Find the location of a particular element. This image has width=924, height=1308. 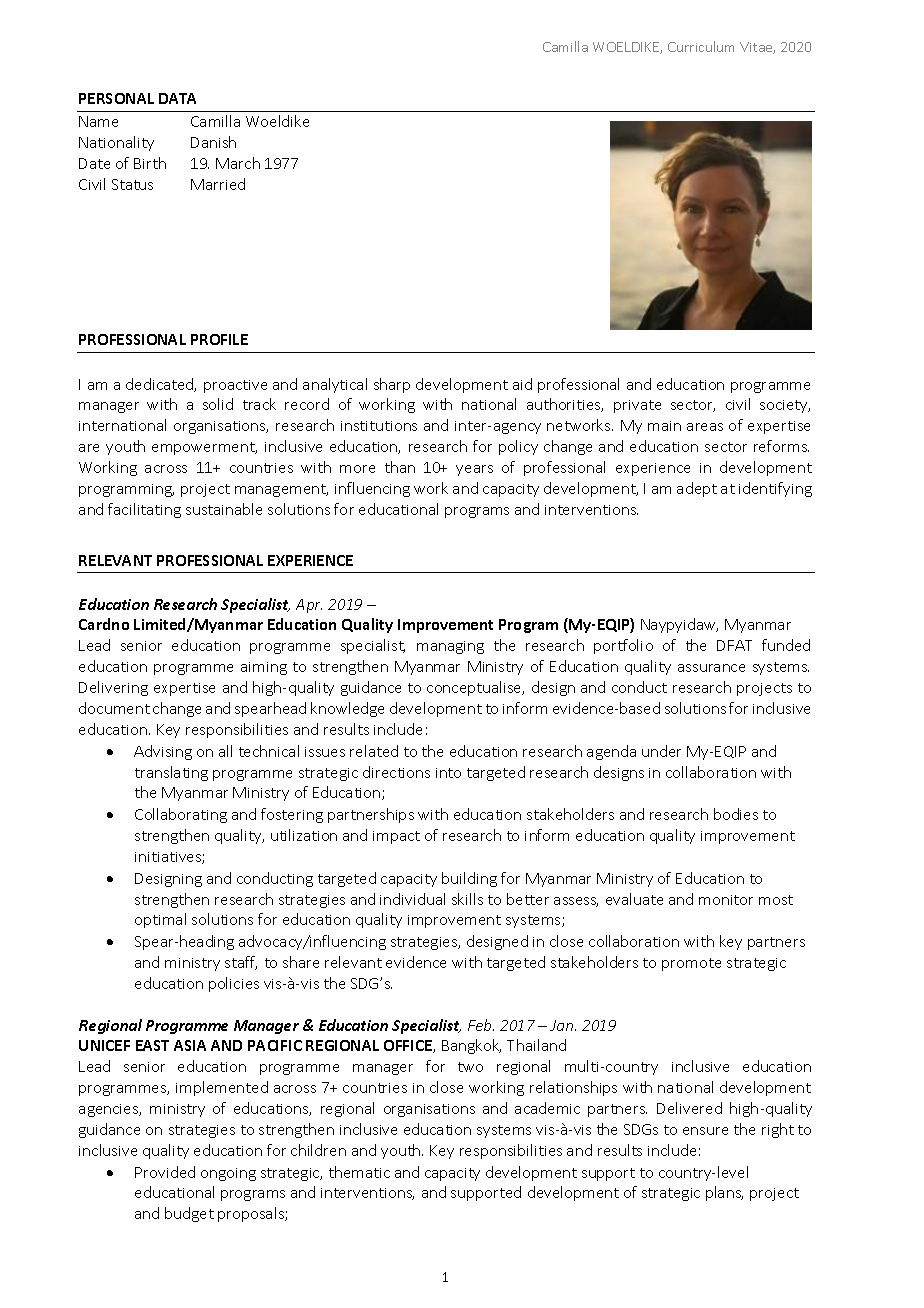

managing is located at coordinates (450, 647).
